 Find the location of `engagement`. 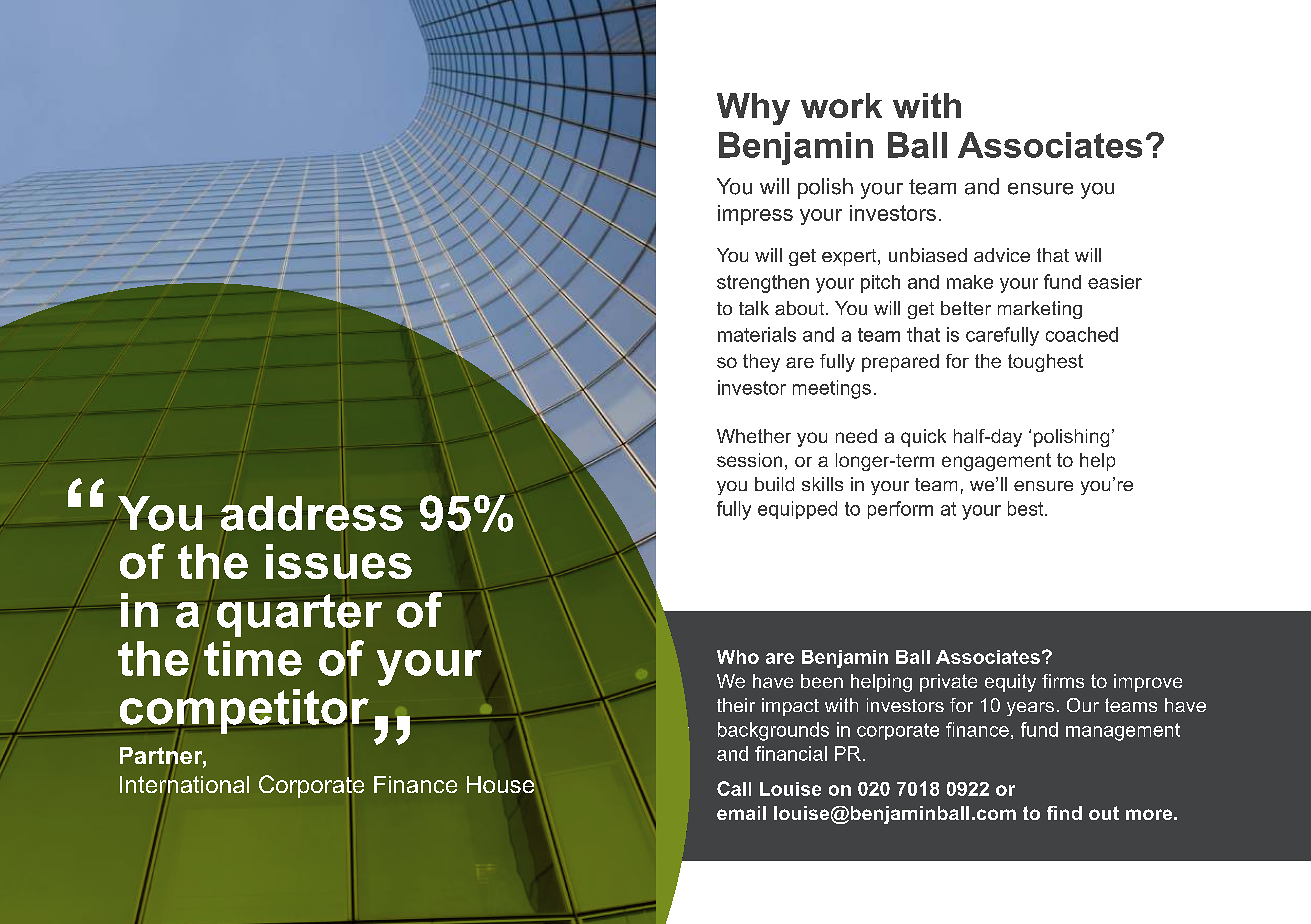

engagement is located at coordinates (996, 462).
